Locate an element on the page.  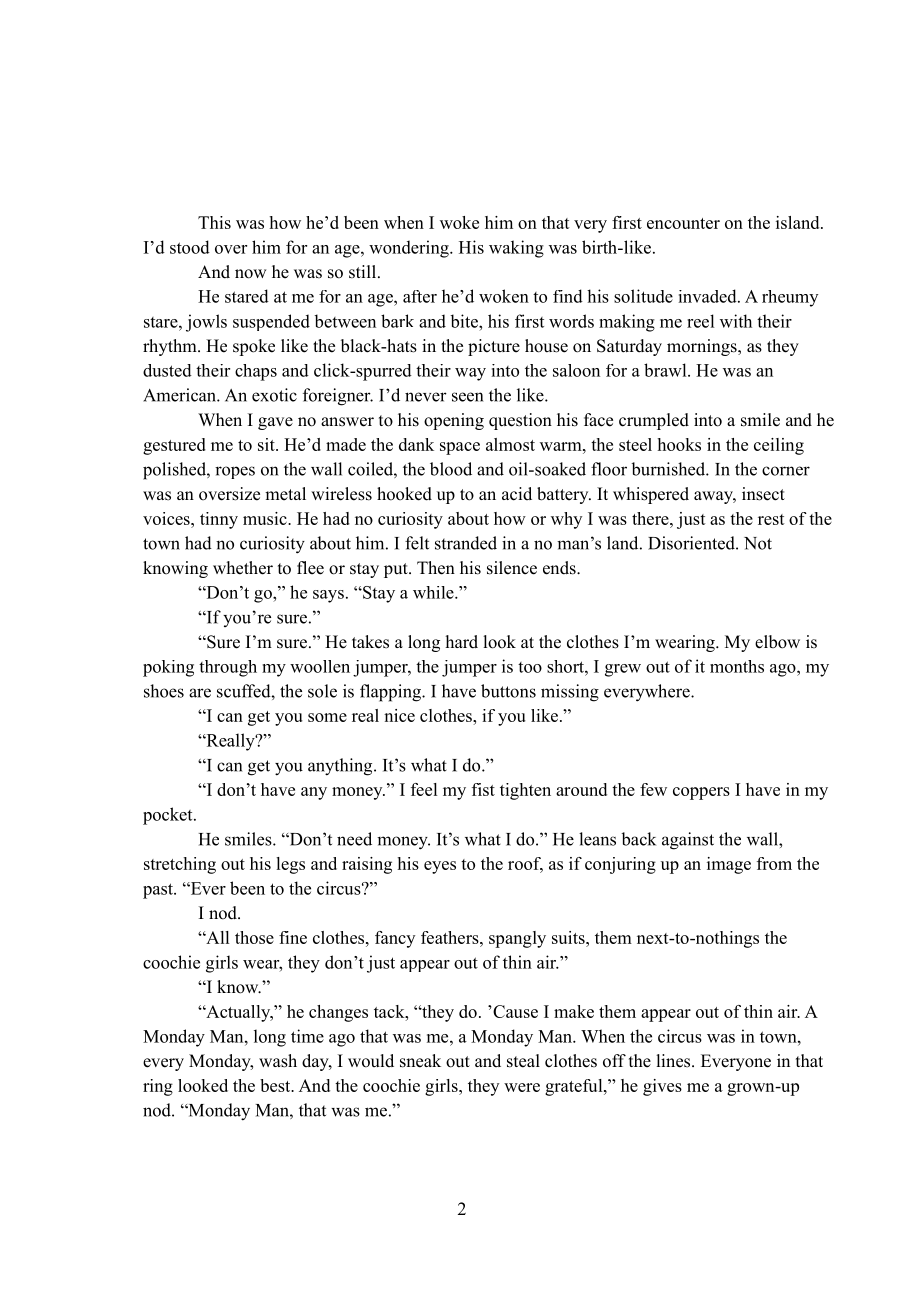
whether is located at coordinates (243, 568).
